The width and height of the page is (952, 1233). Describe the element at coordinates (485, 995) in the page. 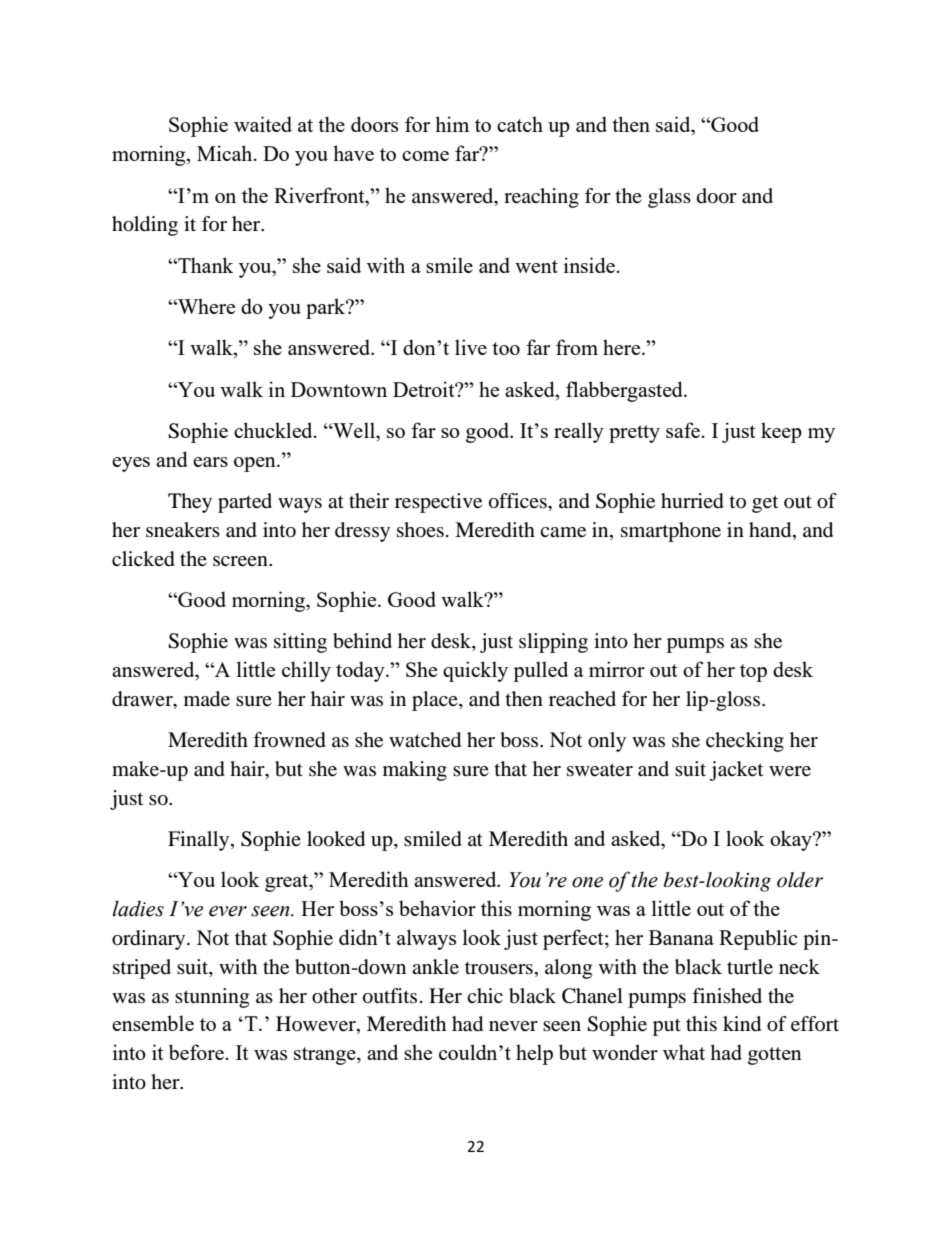

I see `chic` at that location.
